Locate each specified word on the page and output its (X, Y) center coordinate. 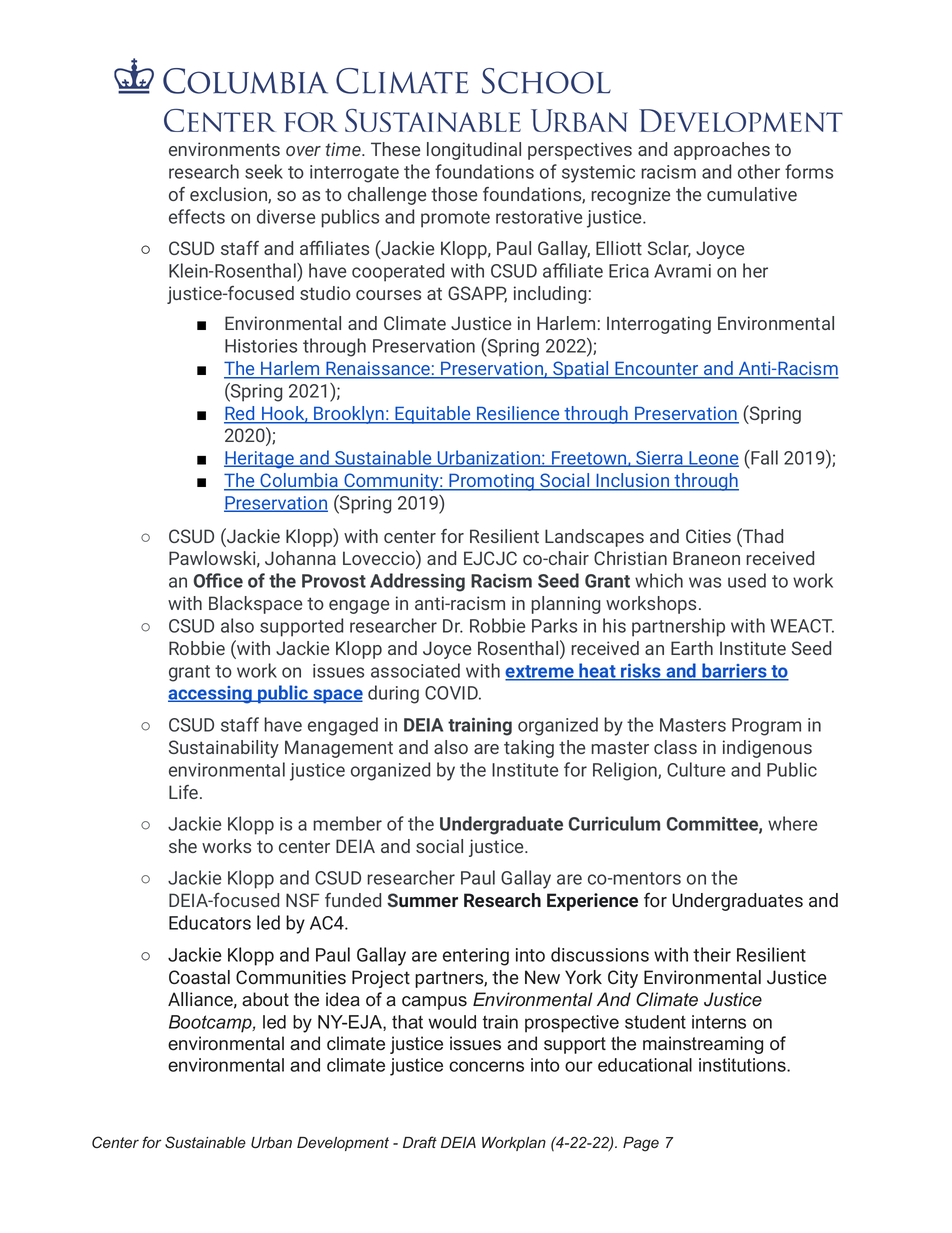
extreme (540, 672)
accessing (211, 695)
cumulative (752, 194)
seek (264, 171)
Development (343, 1144)
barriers (734, 671)
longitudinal (474, 151)
